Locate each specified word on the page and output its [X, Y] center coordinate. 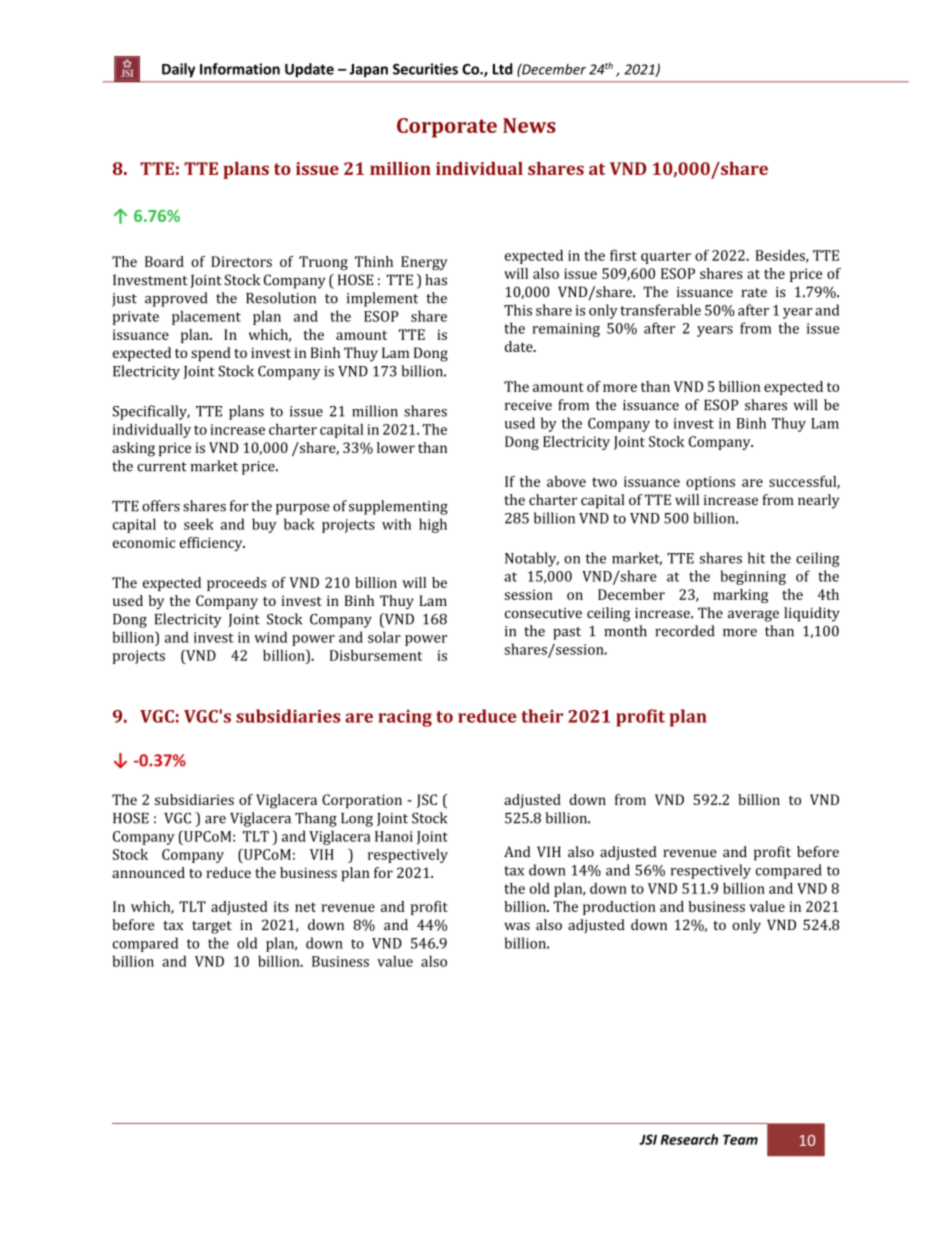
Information [240, 69]
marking [740, 596]
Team [740, 1139]
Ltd [503, 69]
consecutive [543, 613]
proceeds [236, 584]
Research [689, 1139]
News [529, 125]
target [212, 927]
